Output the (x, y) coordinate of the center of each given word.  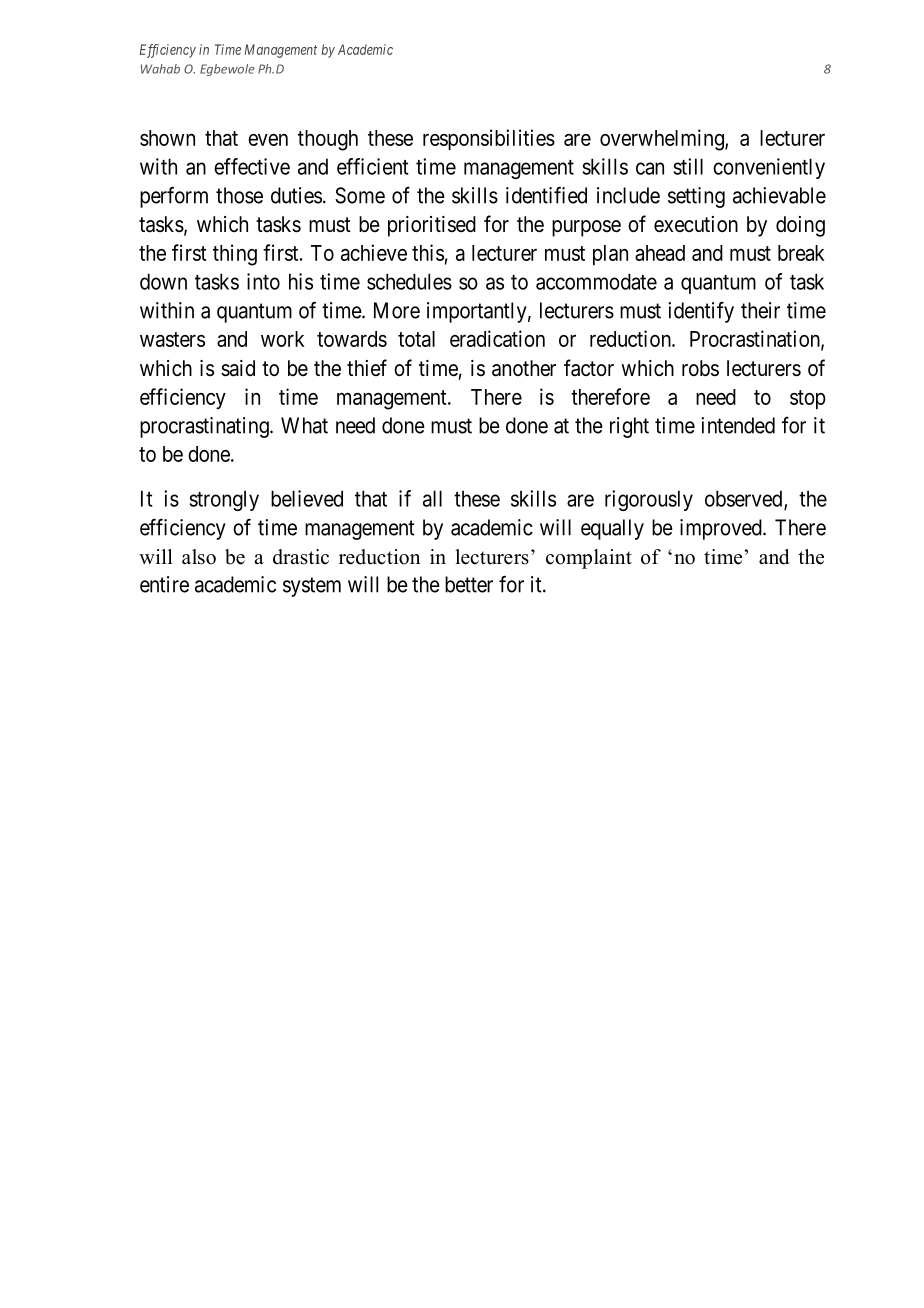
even (268, 140)
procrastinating (205, 427)
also (199, 557)
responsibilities (489, 139)
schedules (409, 281)
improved (722, 529)
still (688, 166)
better (469, 584)
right (629, 427)
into (263, 281)
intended (738, 425)
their (760, 310)
